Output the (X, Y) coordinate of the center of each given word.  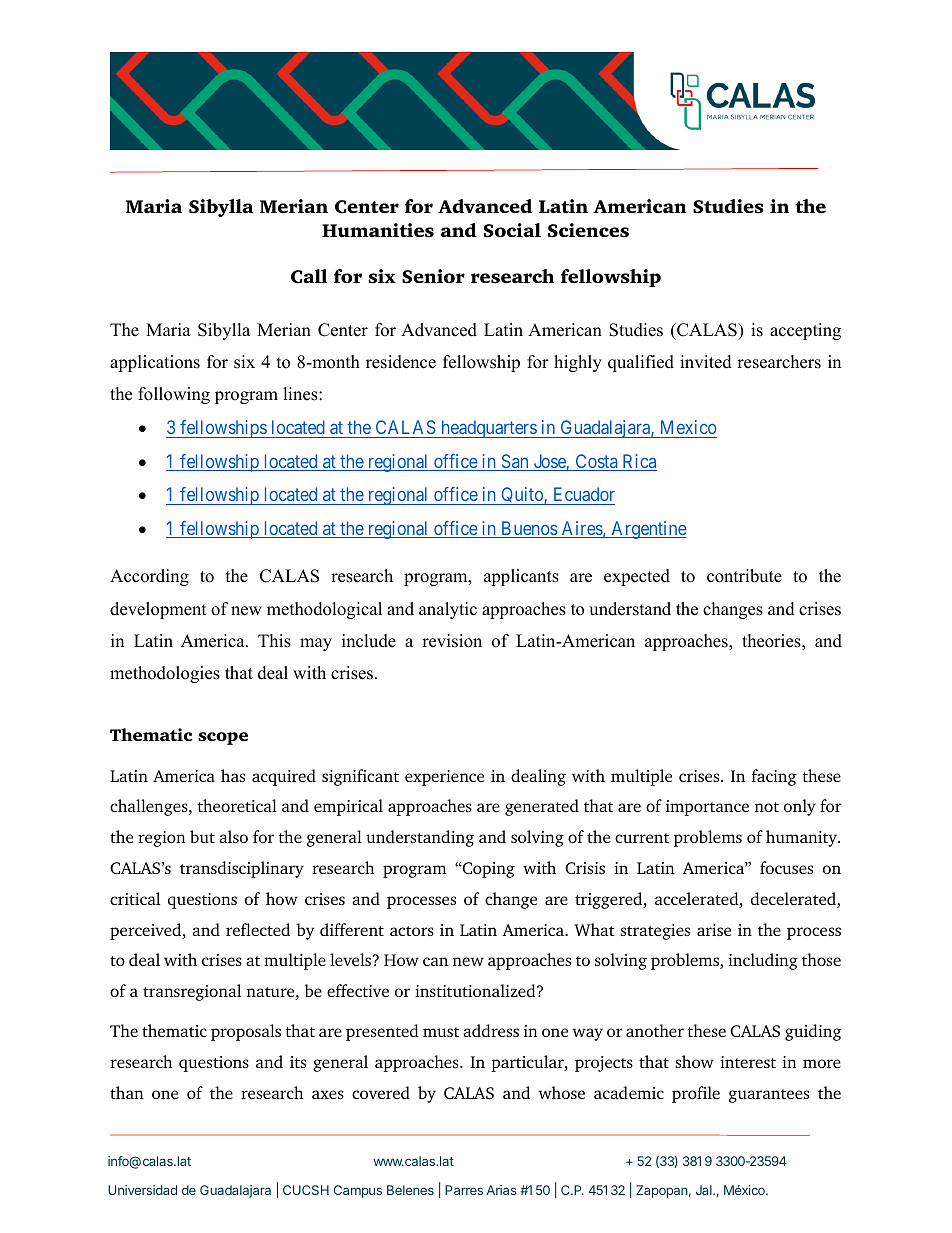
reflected (258, 929)
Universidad (142, 1190)
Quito (522, 496)
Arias (501, 1190)
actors (412, 931)
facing (774, 777)
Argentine (648, 530)
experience (444, 778)
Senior (433, 276)
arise (714, 930)
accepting (805, 331)
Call (309, 276)
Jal (705, 1190)
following (174, 395)
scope (223, 738)
